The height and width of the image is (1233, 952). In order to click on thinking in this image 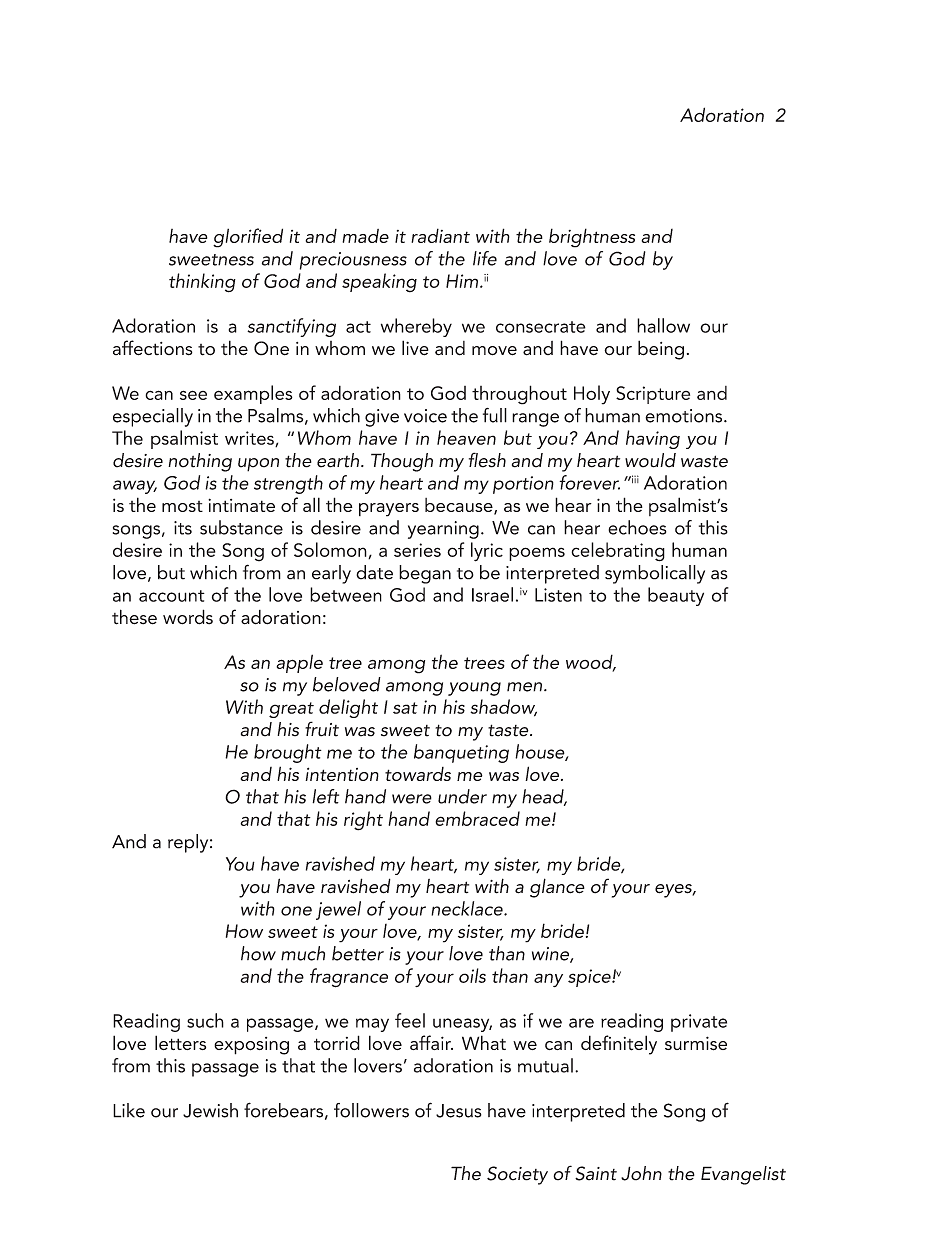, I will do `click(202, 283)`.
